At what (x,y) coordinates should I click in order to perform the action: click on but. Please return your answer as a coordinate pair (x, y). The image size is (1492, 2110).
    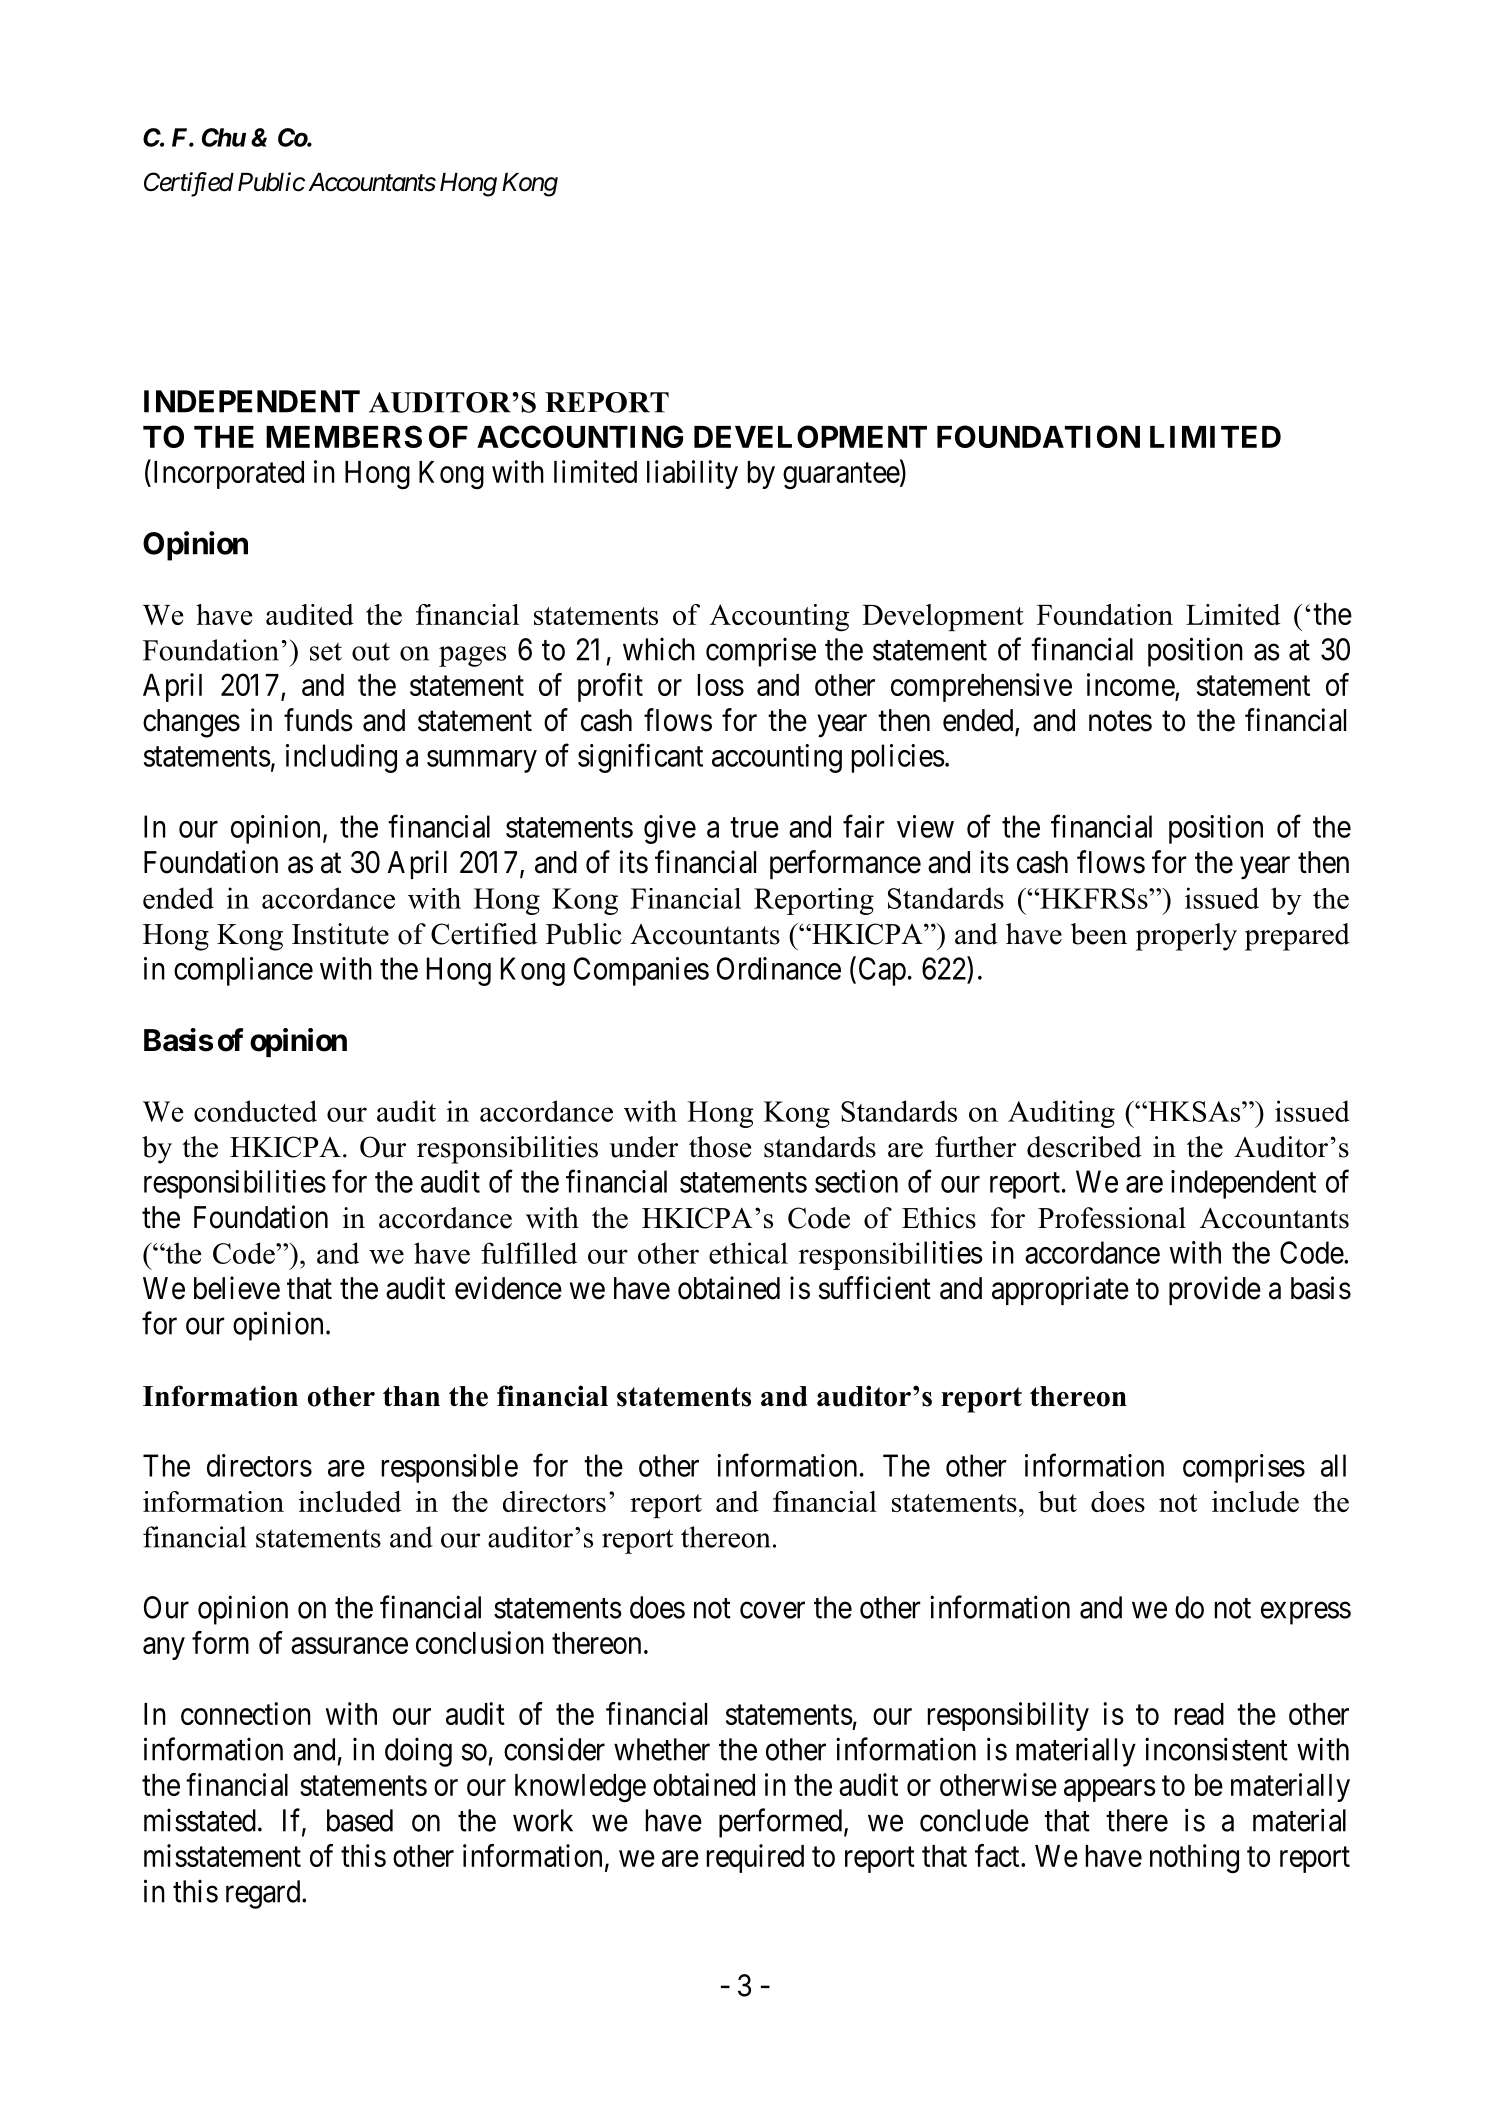
    Looking at the image, I should click on (1057, 1501).
